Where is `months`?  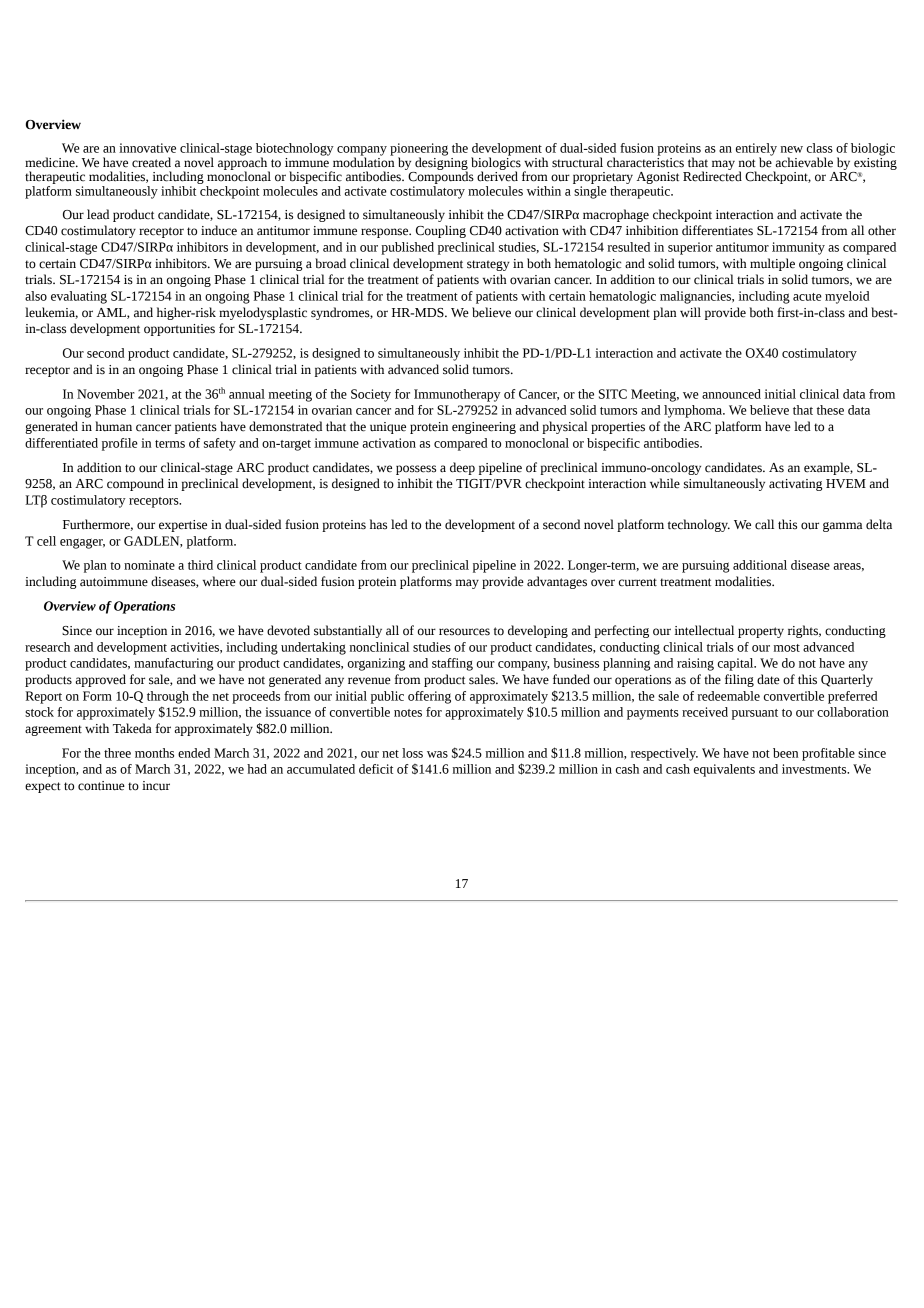 months is located at coordinates (154, 753).
